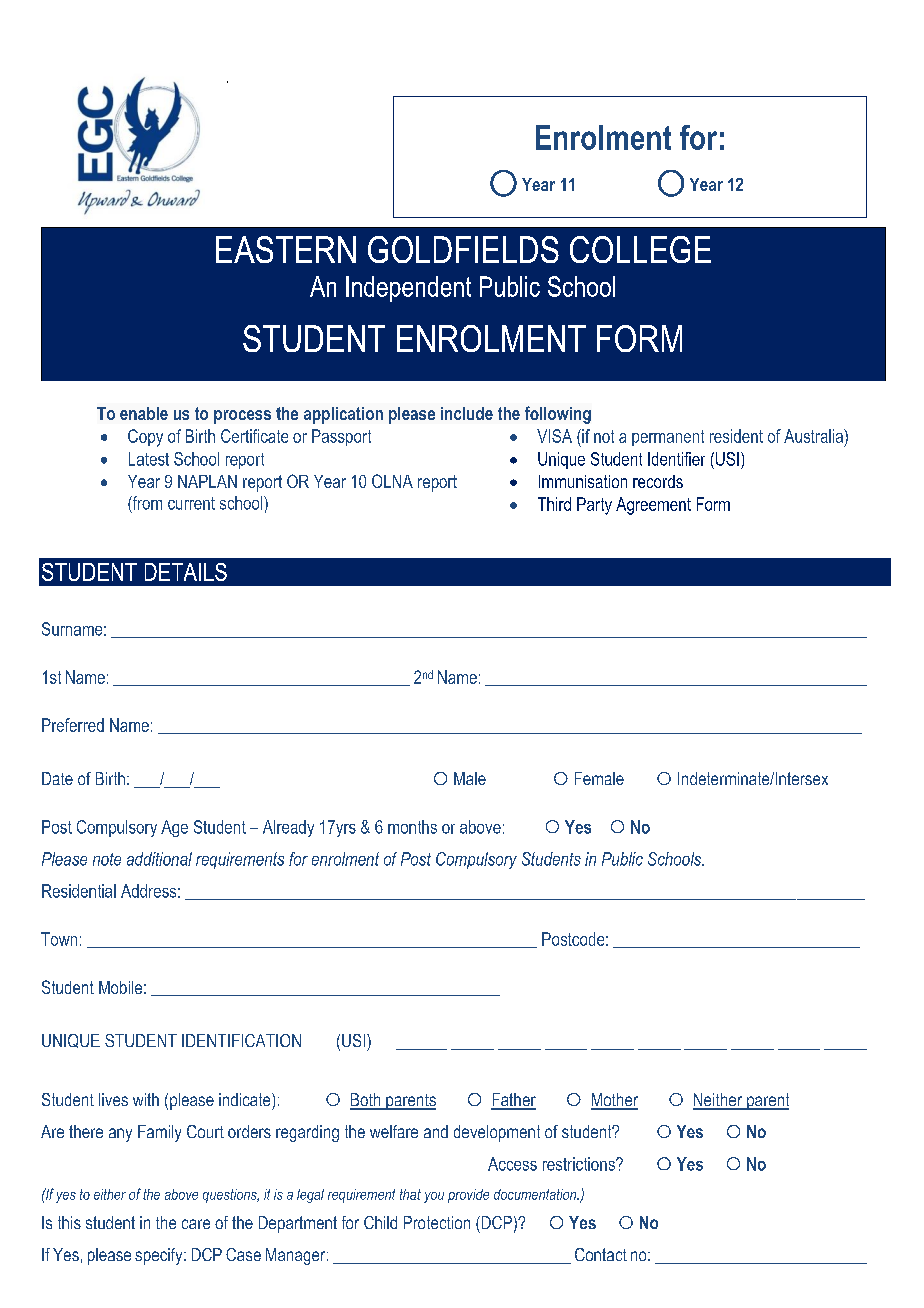  I want to click on Contact, so click(601, 1254).
